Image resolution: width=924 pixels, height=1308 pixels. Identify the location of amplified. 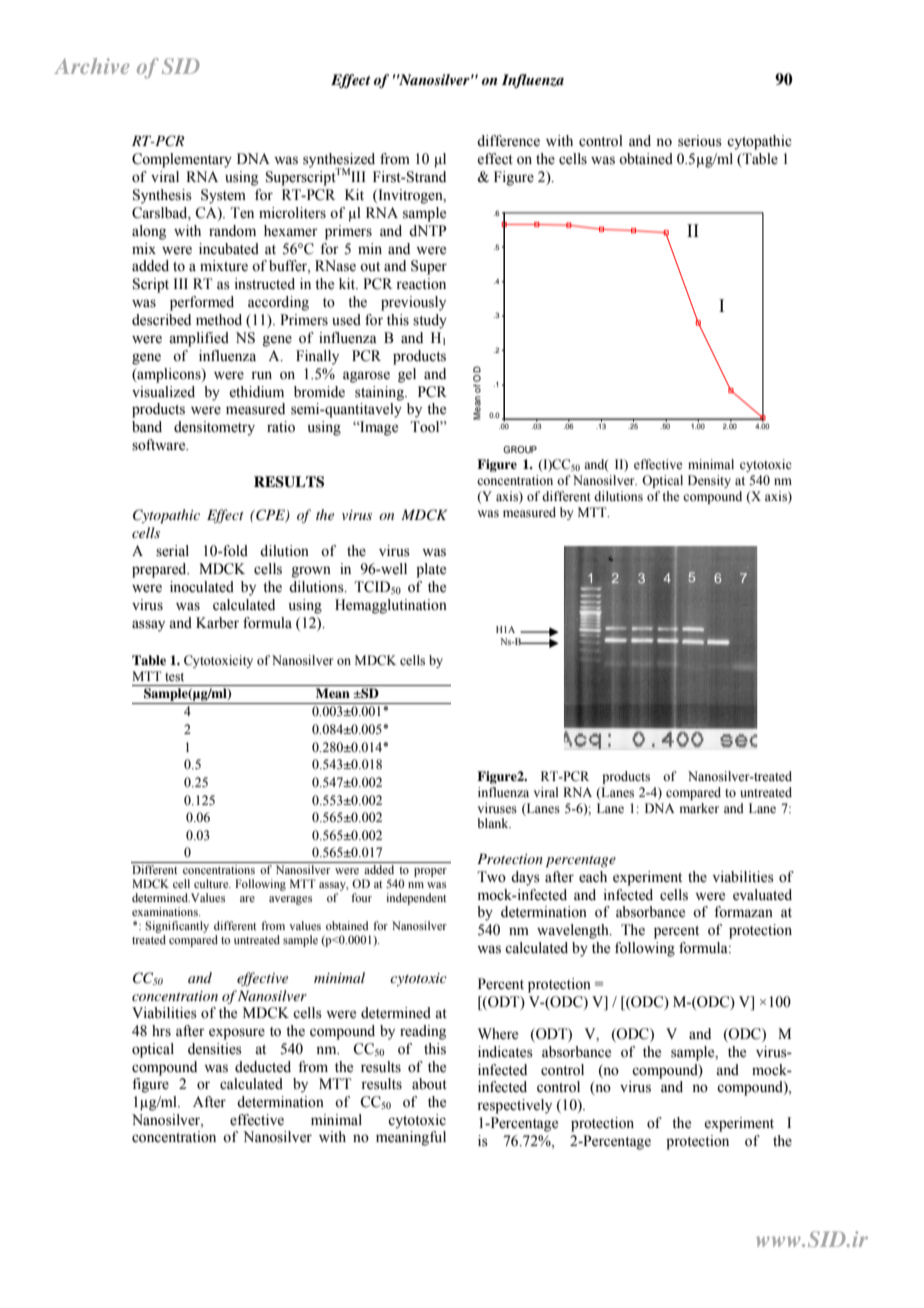
(199, 339).
